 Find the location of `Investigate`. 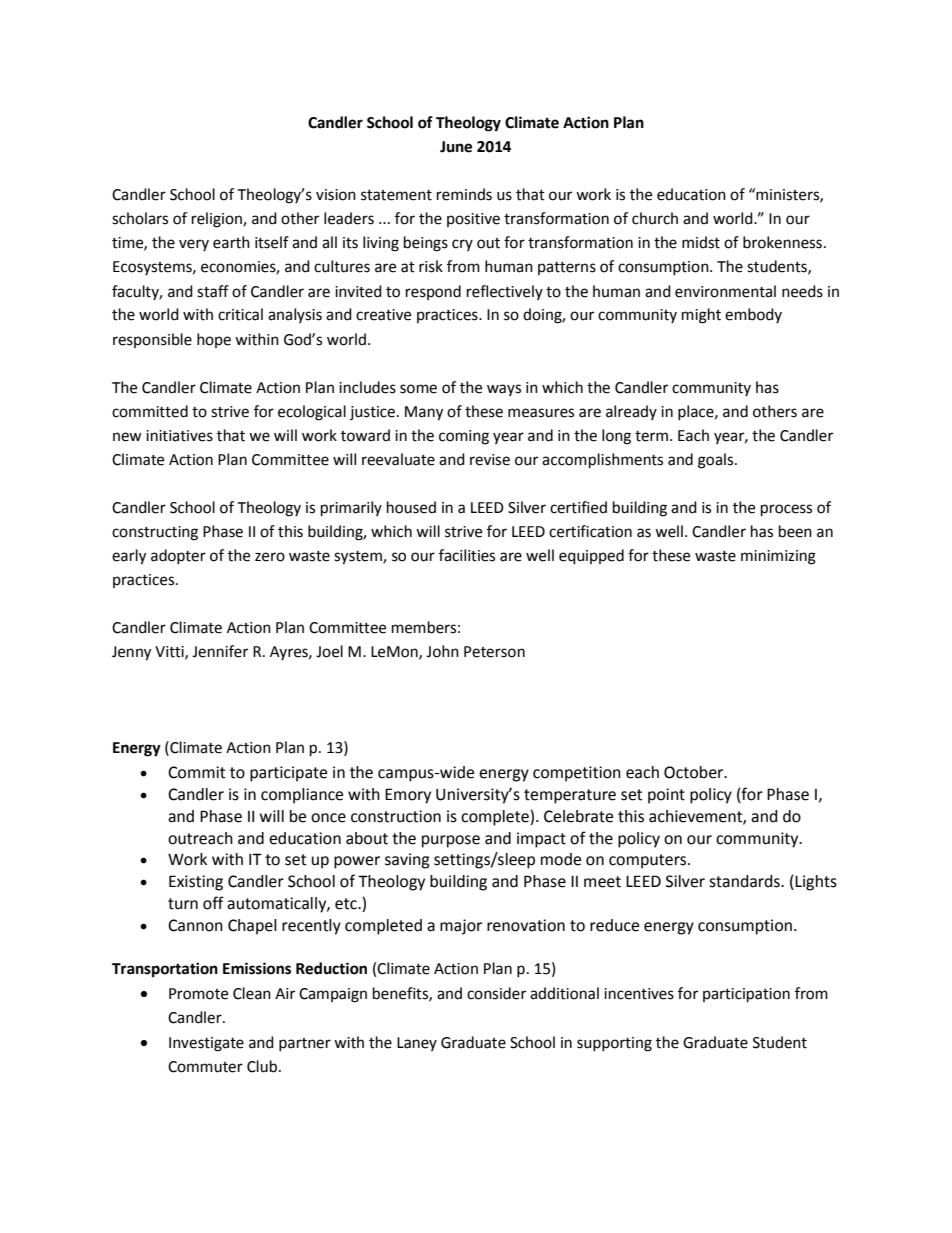

Investigate is located at coordinates (206, 1044).
